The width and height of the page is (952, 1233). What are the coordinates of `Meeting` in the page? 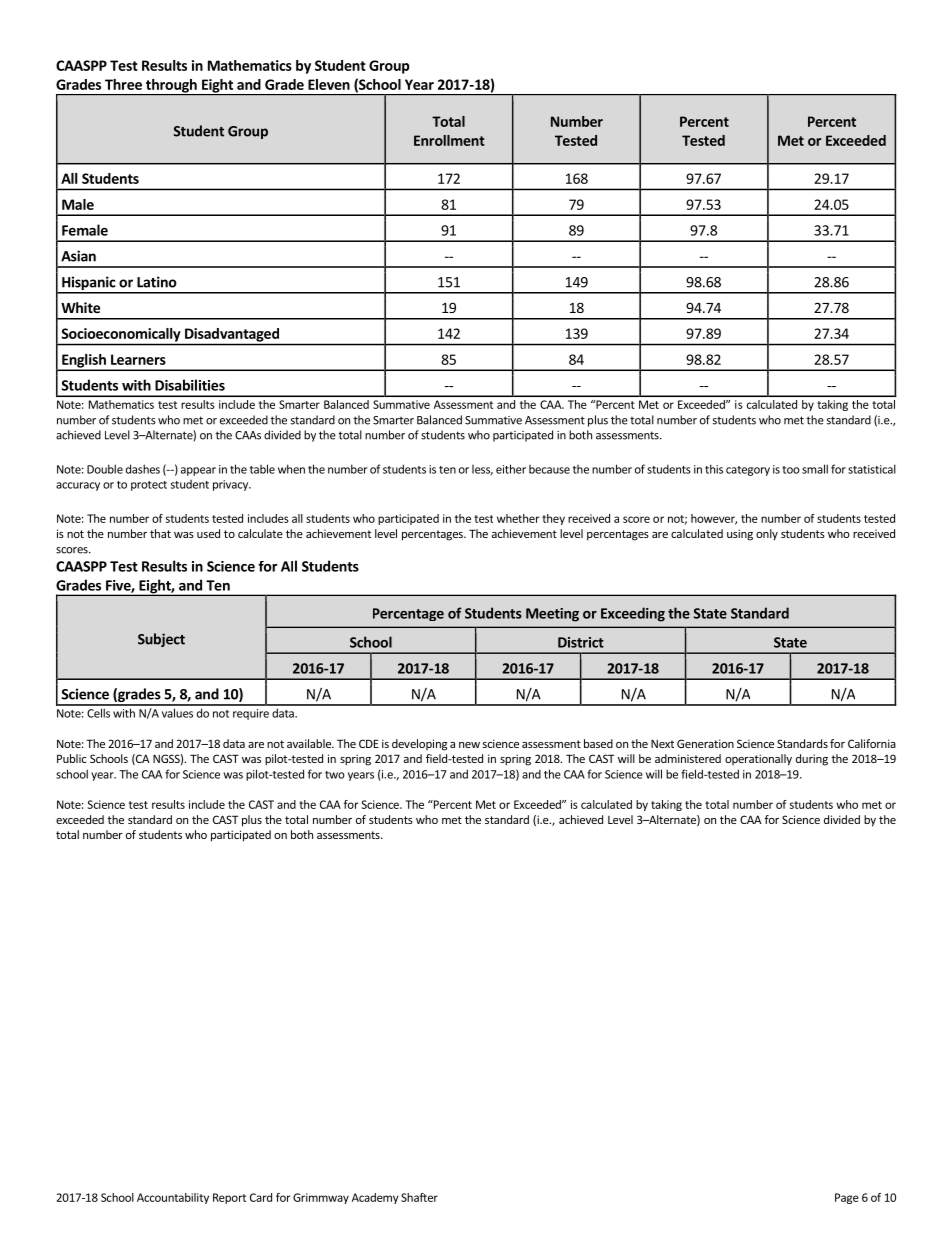 It's located at (552, 615).
